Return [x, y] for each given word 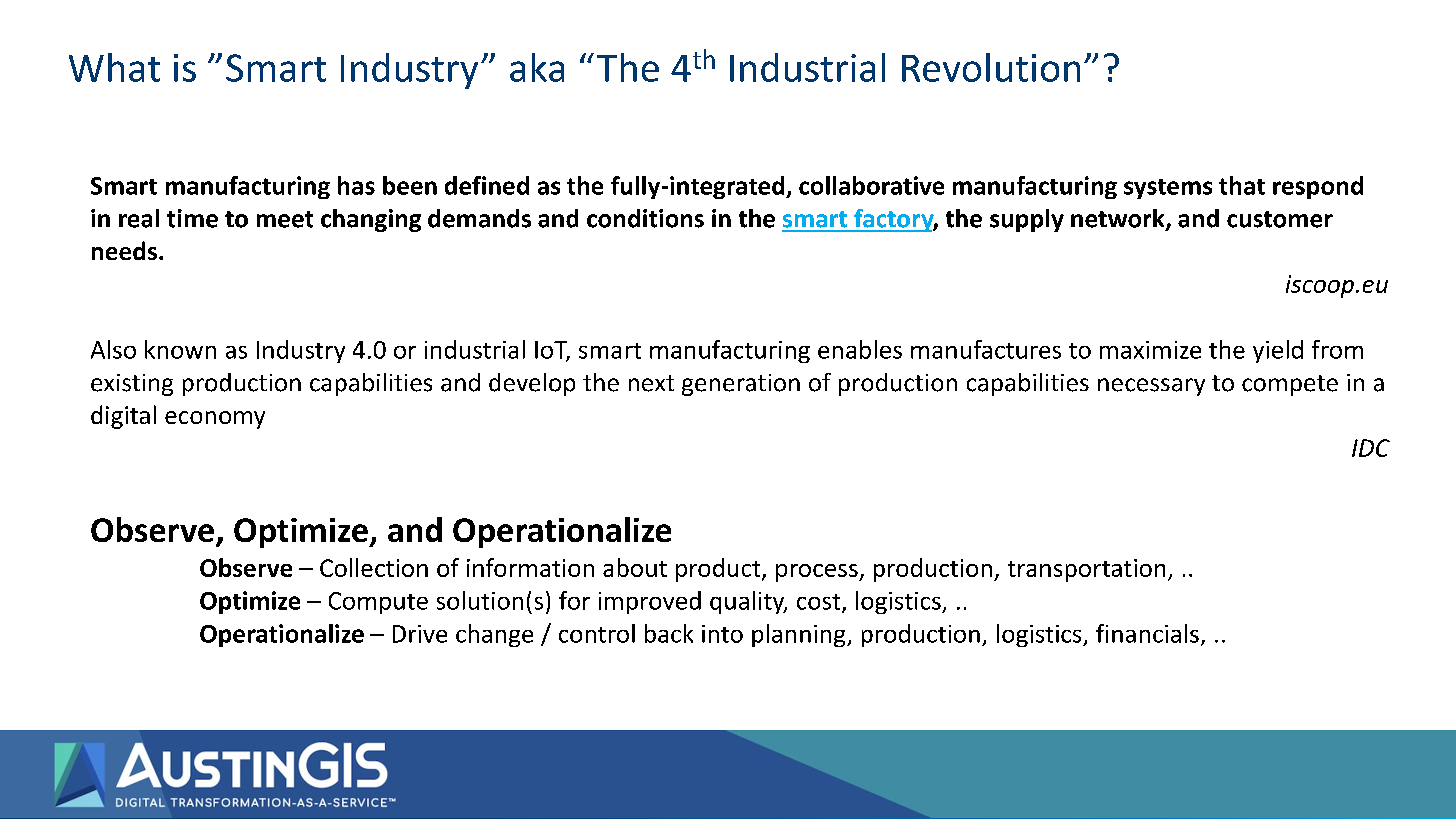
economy [215, 420]
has [356, 185]
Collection [374, 567]
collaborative [871, 185]
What [114, 67]
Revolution [991, 67]
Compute [378, 603]
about [635, 567]
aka [537, 67]
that [1242, 185]
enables [860, 349]
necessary [1151, 387]
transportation [1086, 570]
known [180, 349]
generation [741, 385]
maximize [1150, 350]
